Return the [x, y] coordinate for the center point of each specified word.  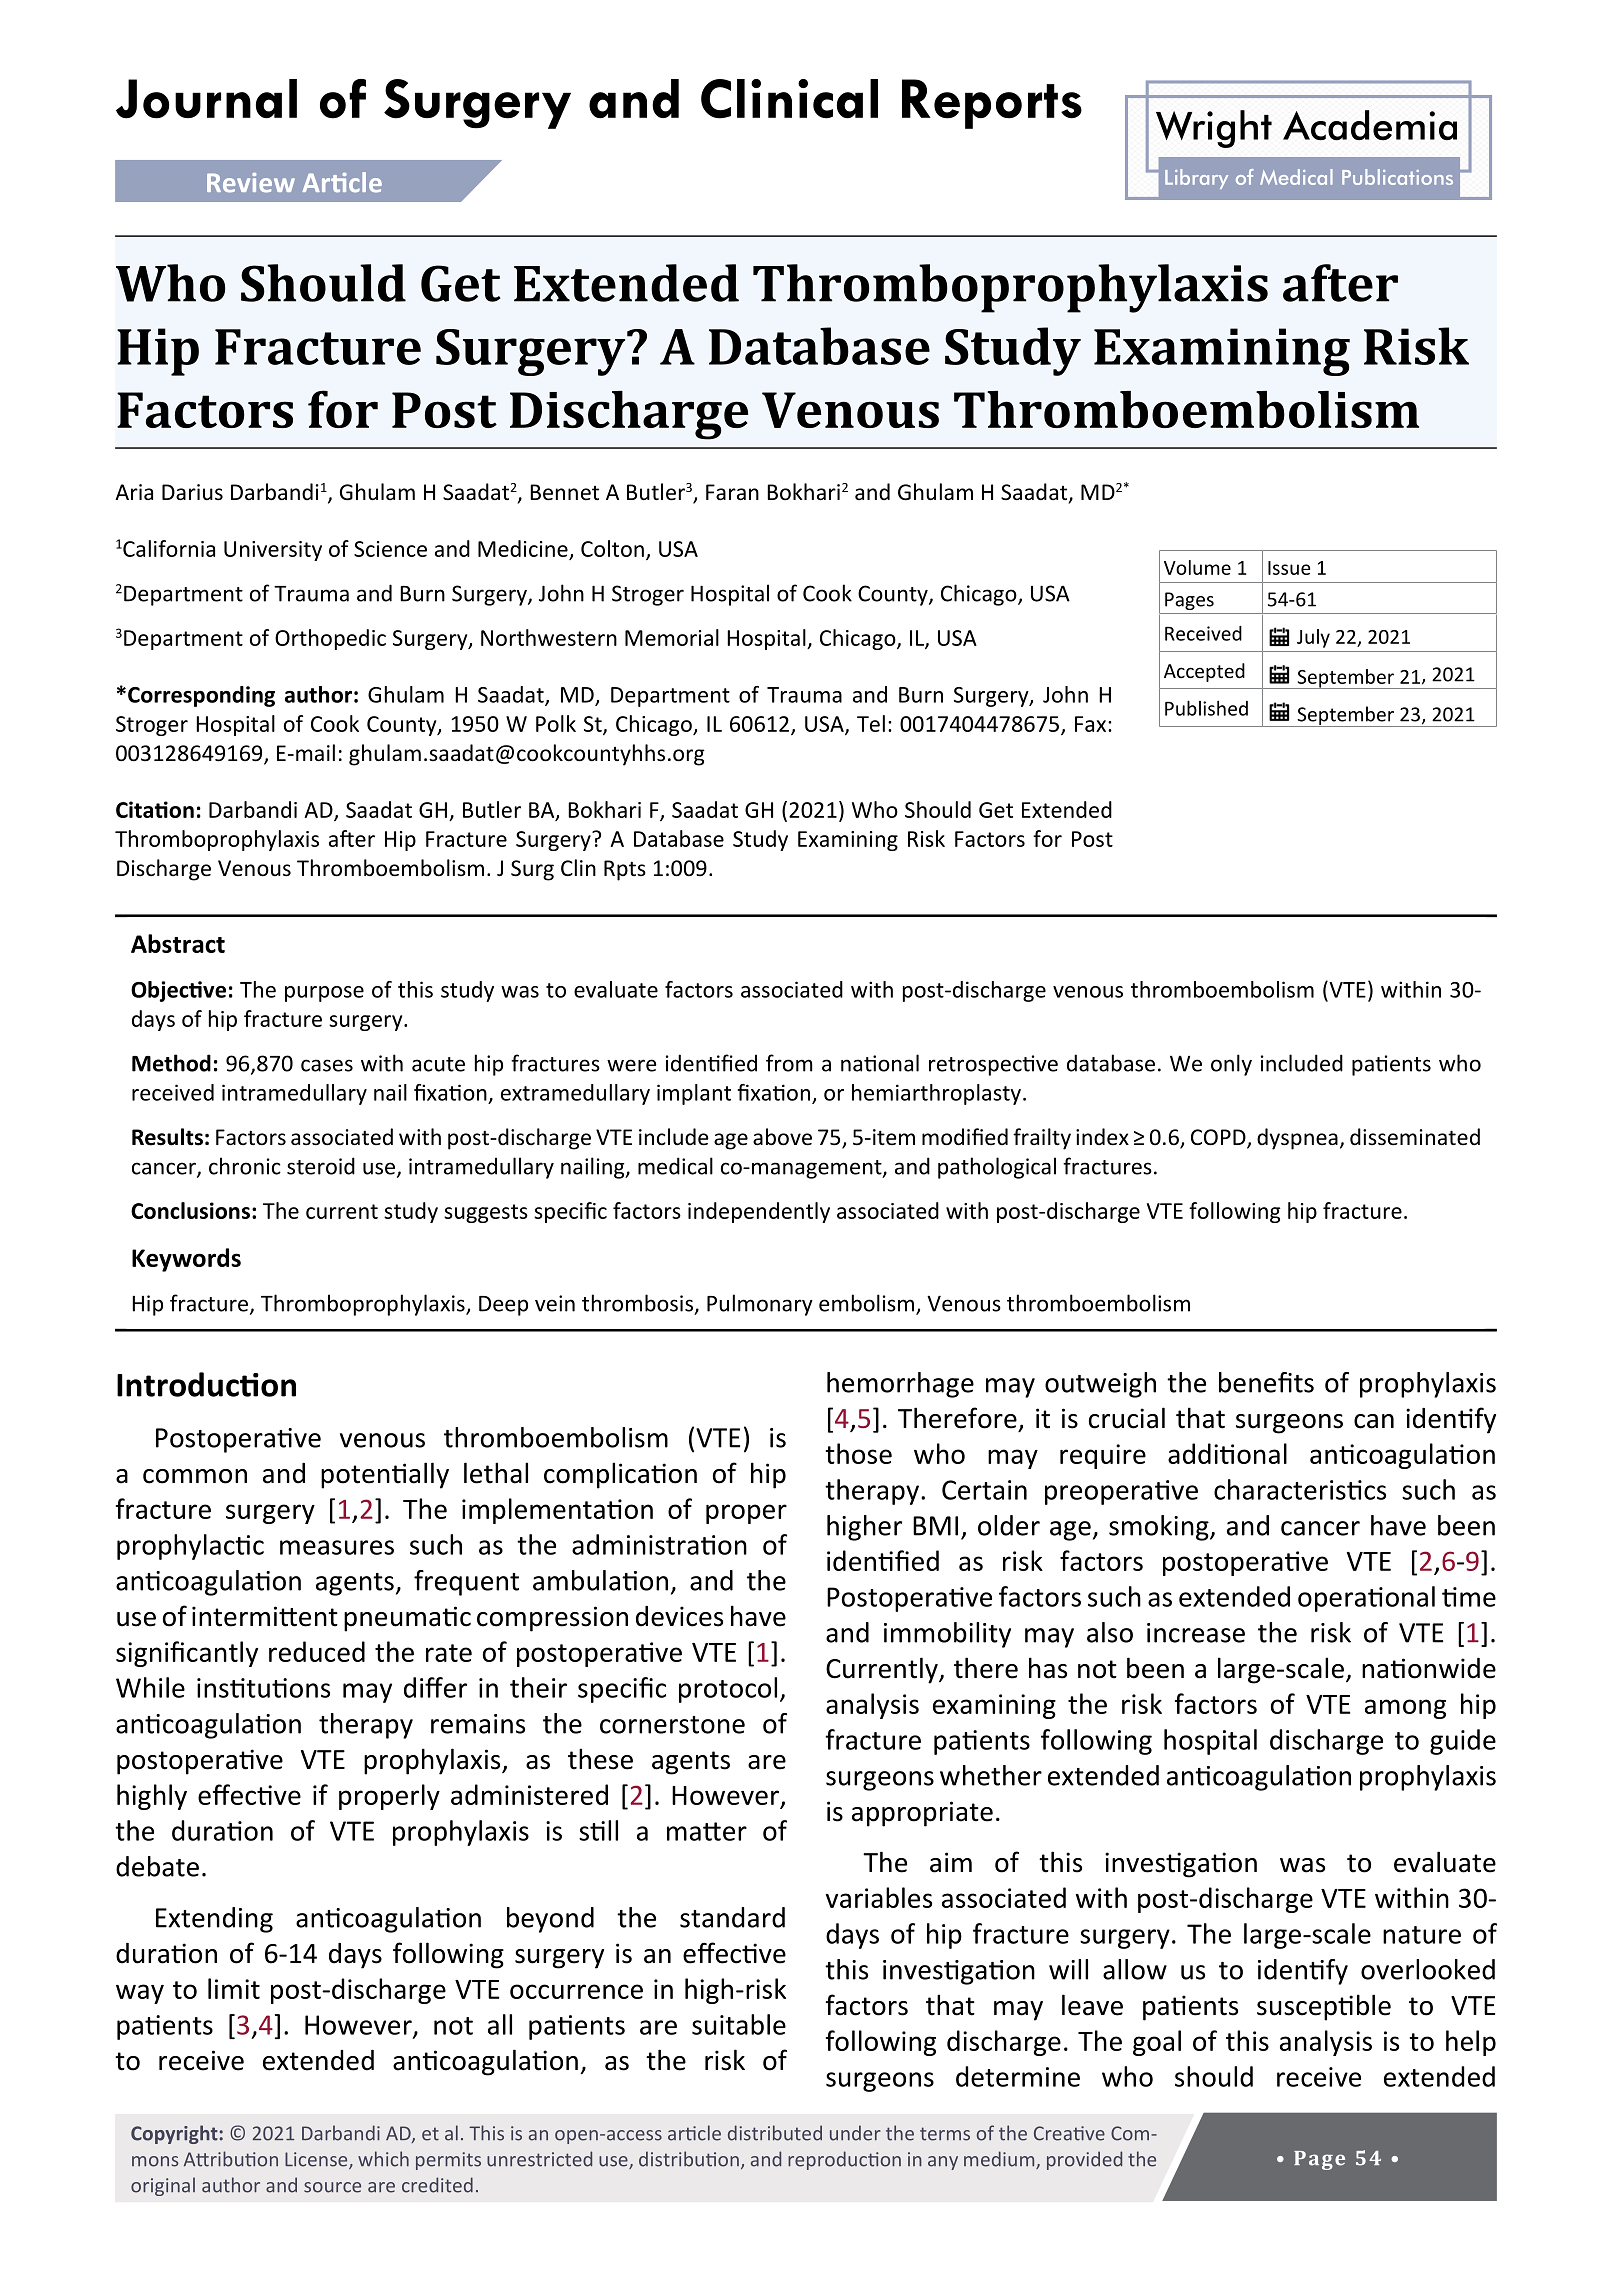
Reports [992, 104]
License [317, 2160]
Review [251, 182]
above [782, 1137]
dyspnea [1297, 1139]
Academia [1370, 125]
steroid [321, 1166]
